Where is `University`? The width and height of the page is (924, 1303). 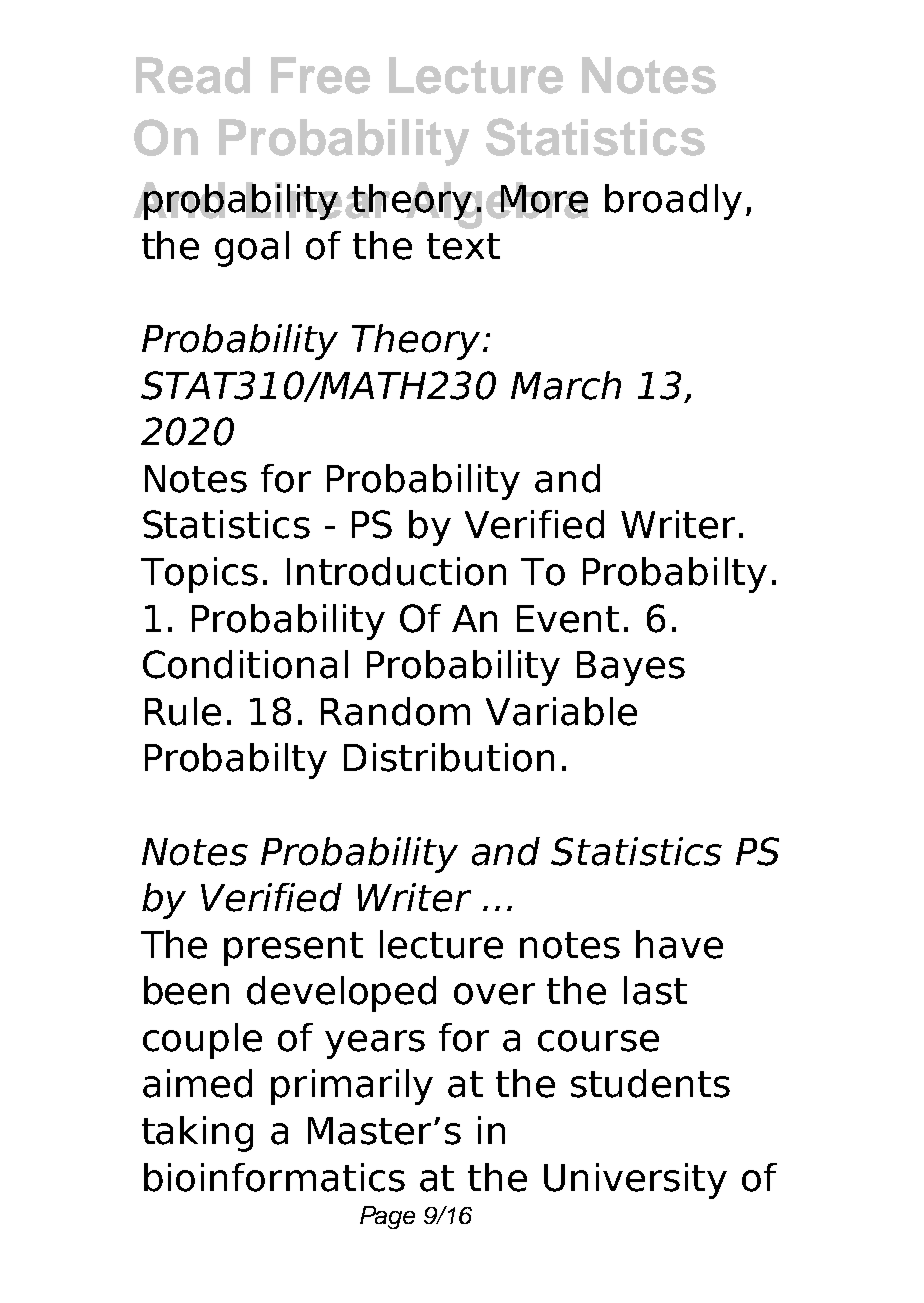
University is located at coordinates (635, 1181).
